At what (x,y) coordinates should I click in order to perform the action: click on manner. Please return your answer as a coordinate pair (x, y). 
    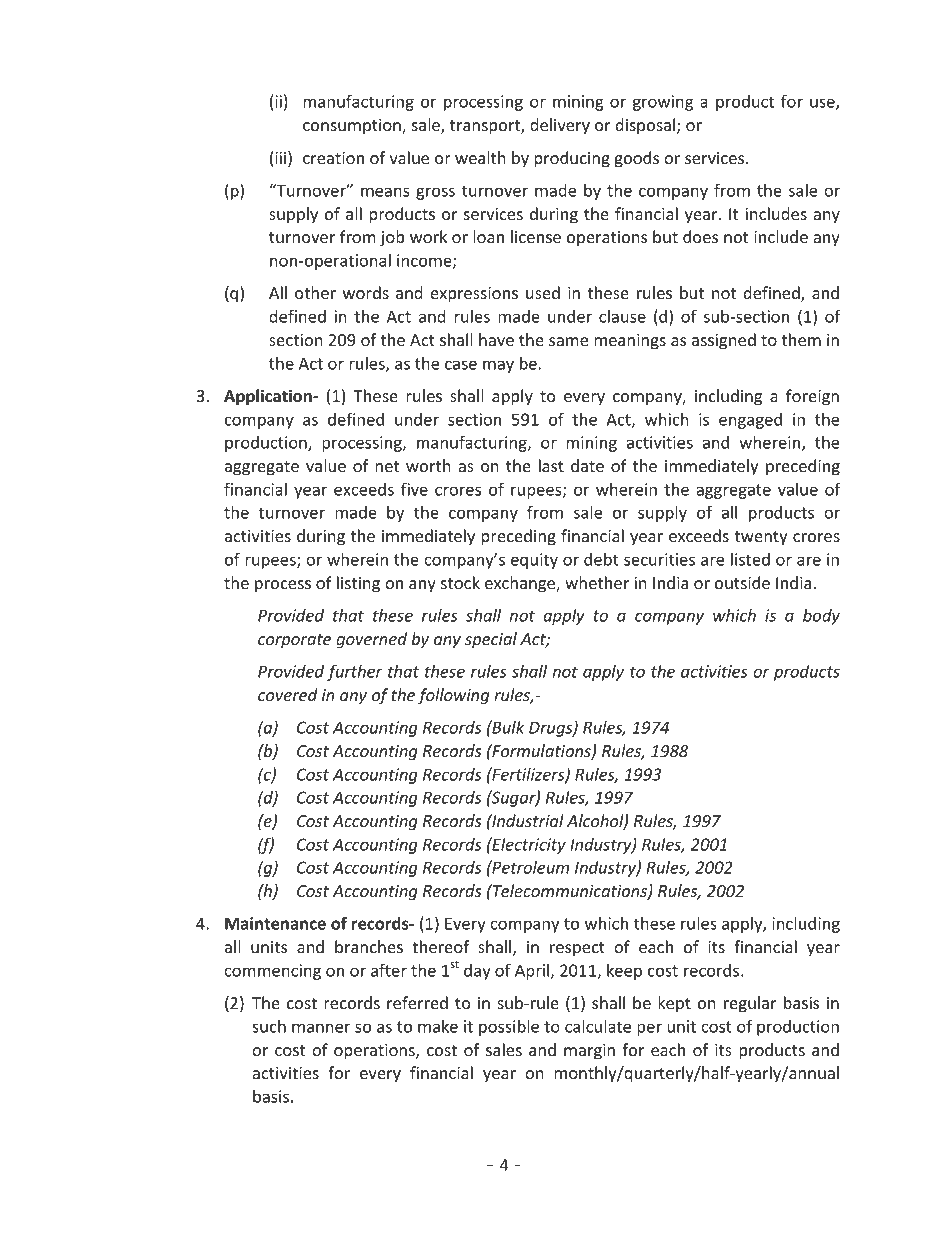
    Looking at the image, I should click on (321, 1028).
